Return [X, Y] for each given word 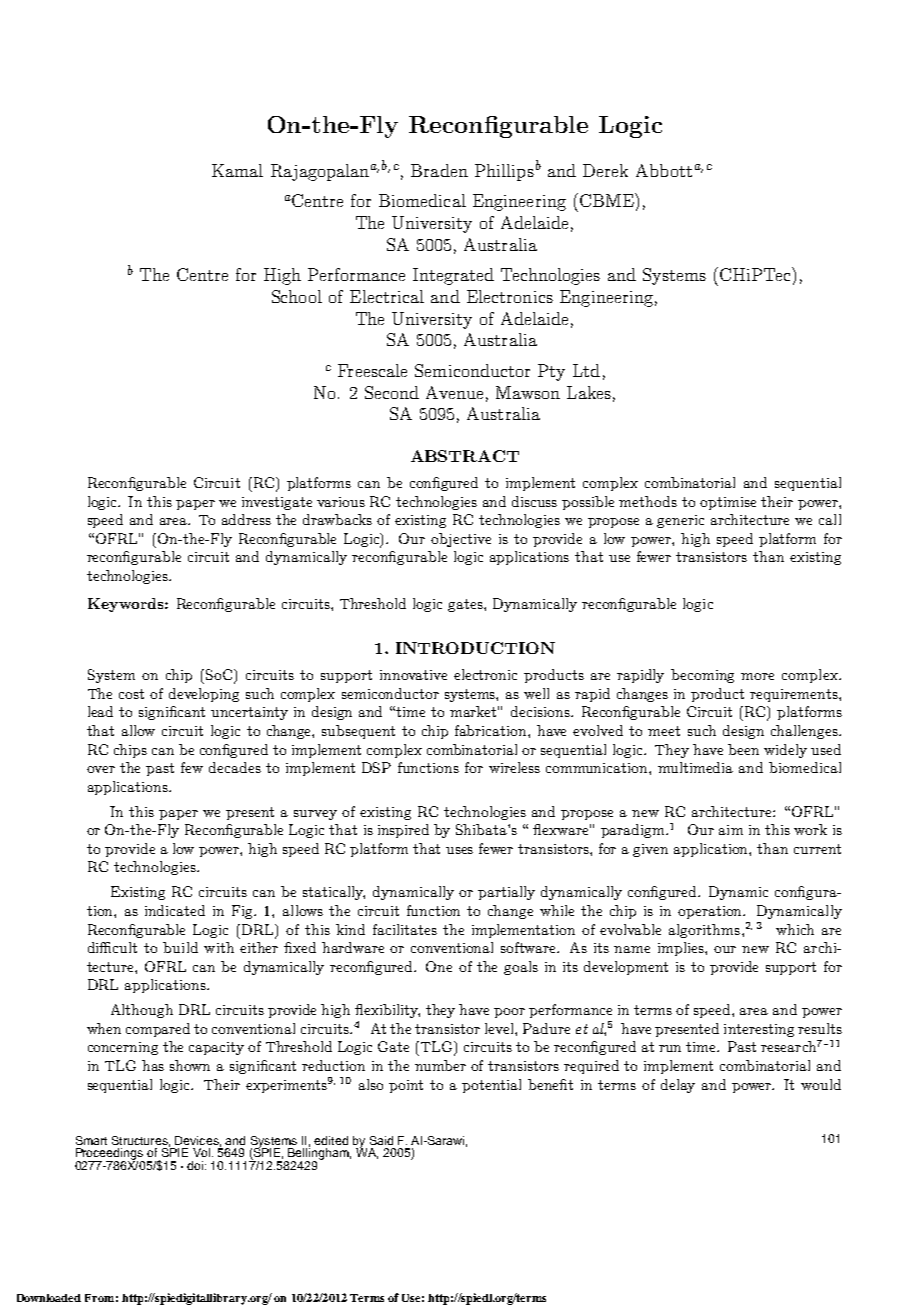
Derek [605, 170]
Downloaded [49, 1298]
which [795, 929]
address [246, 519]
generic [680, 521]
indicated [175, 910]
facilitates [405, 929]
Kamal [237, 170]
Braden [439, 170]
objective [461, 540]
